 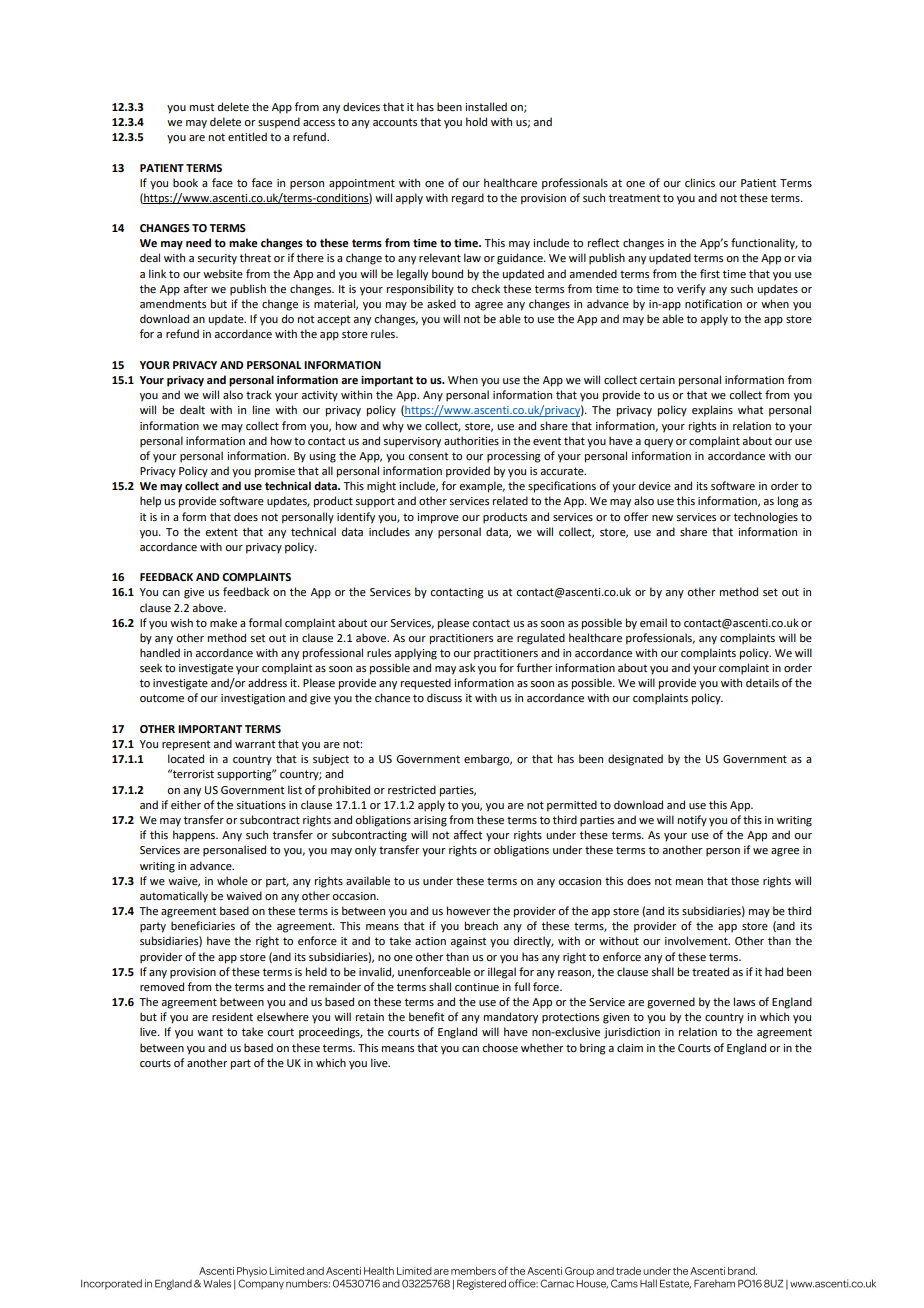 What do you see at coordinates (700, 182) in the screenshot?
I see `clinics` at bounding box center [700, 182].
